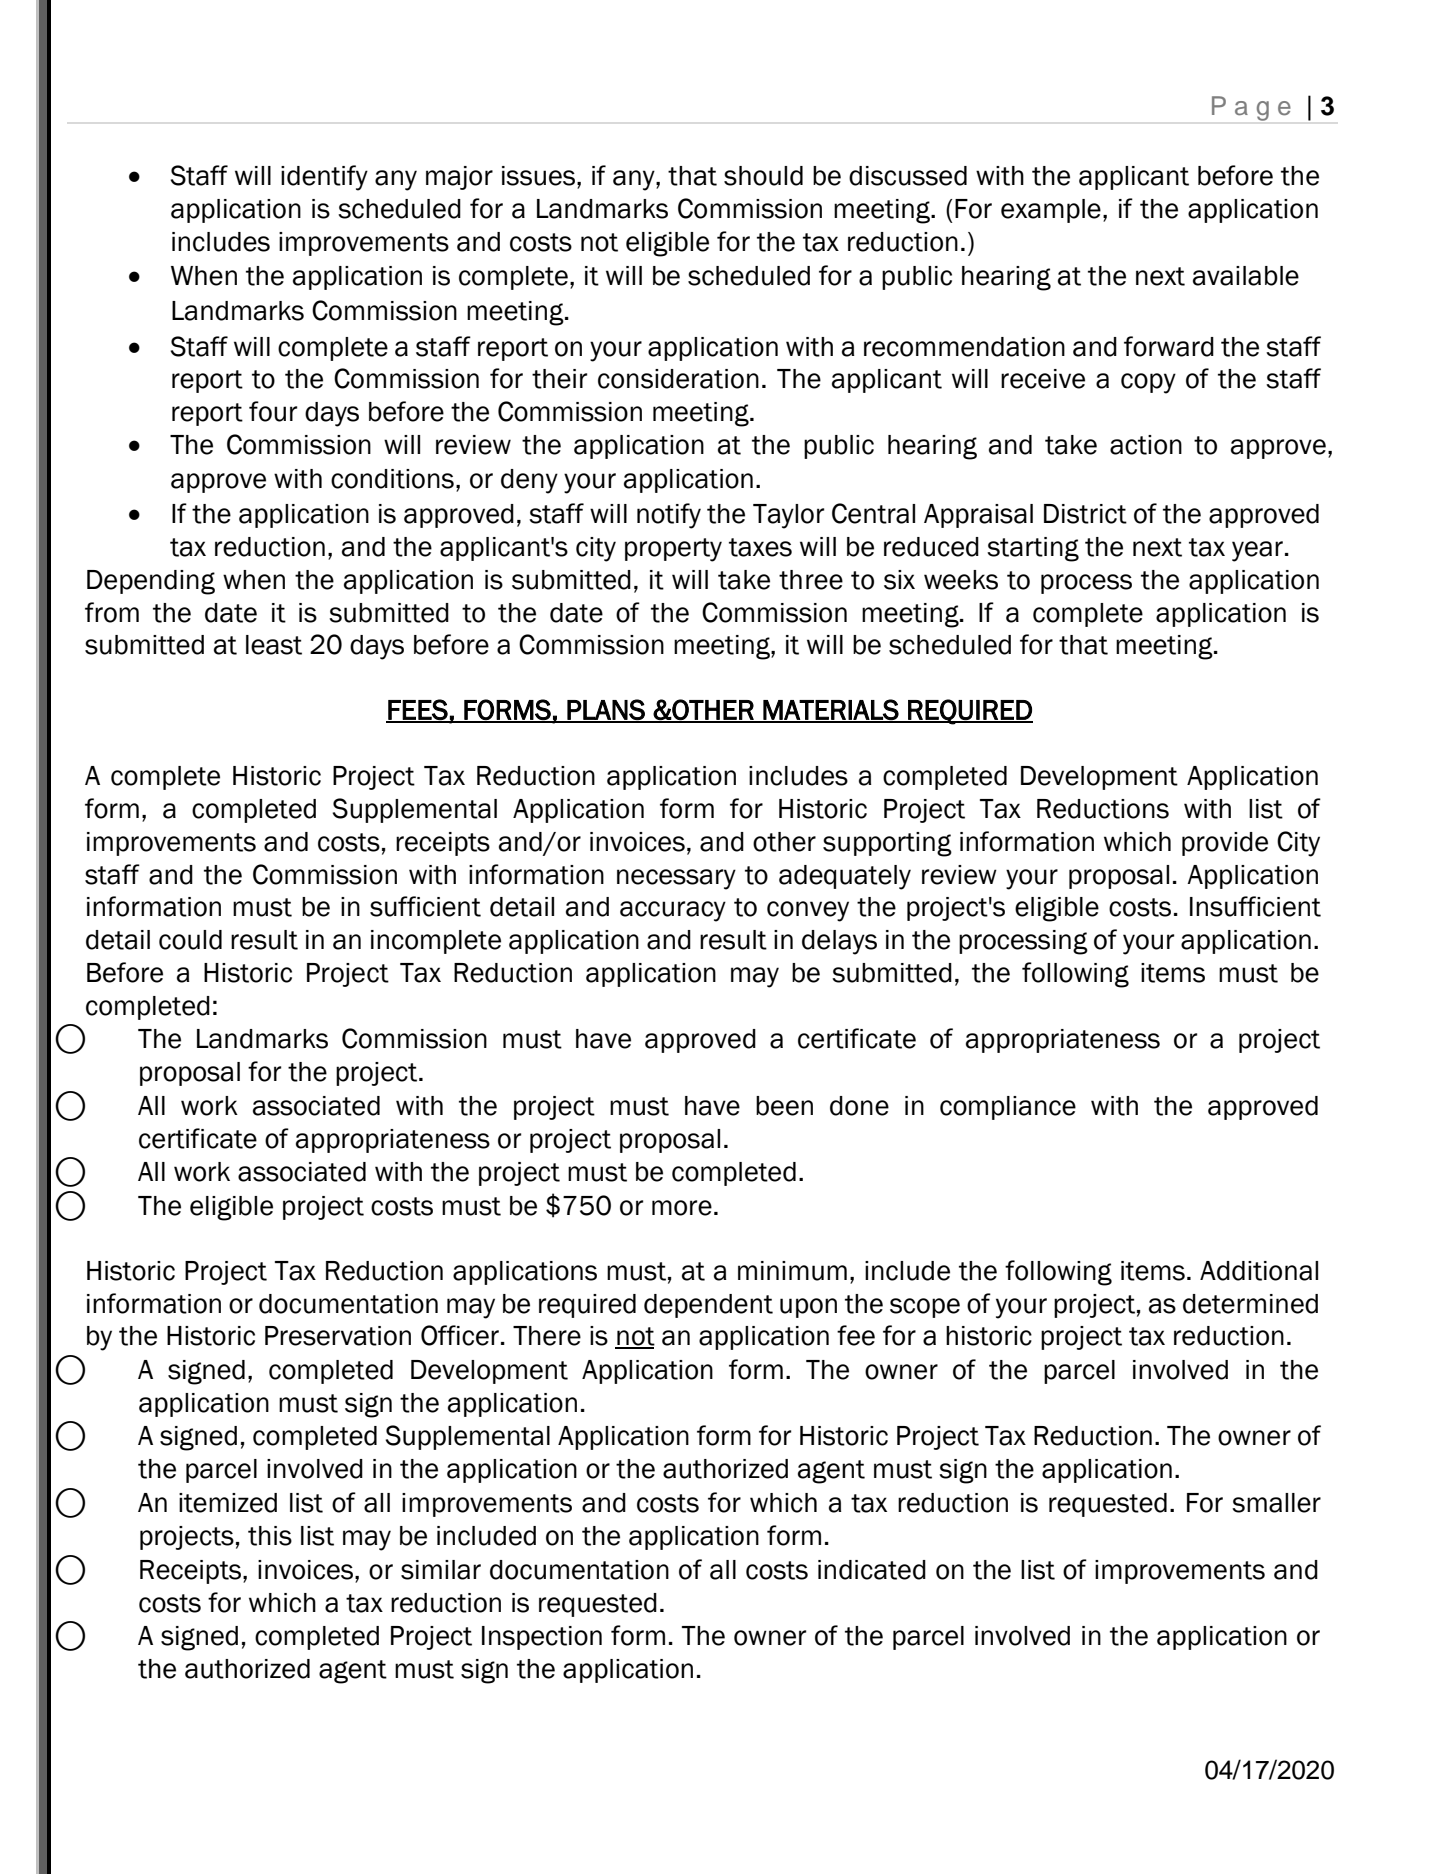 The image size is (1448, 1874). Describe the element at coordinates (270, 1536) in the image. I see `this` at that location.
